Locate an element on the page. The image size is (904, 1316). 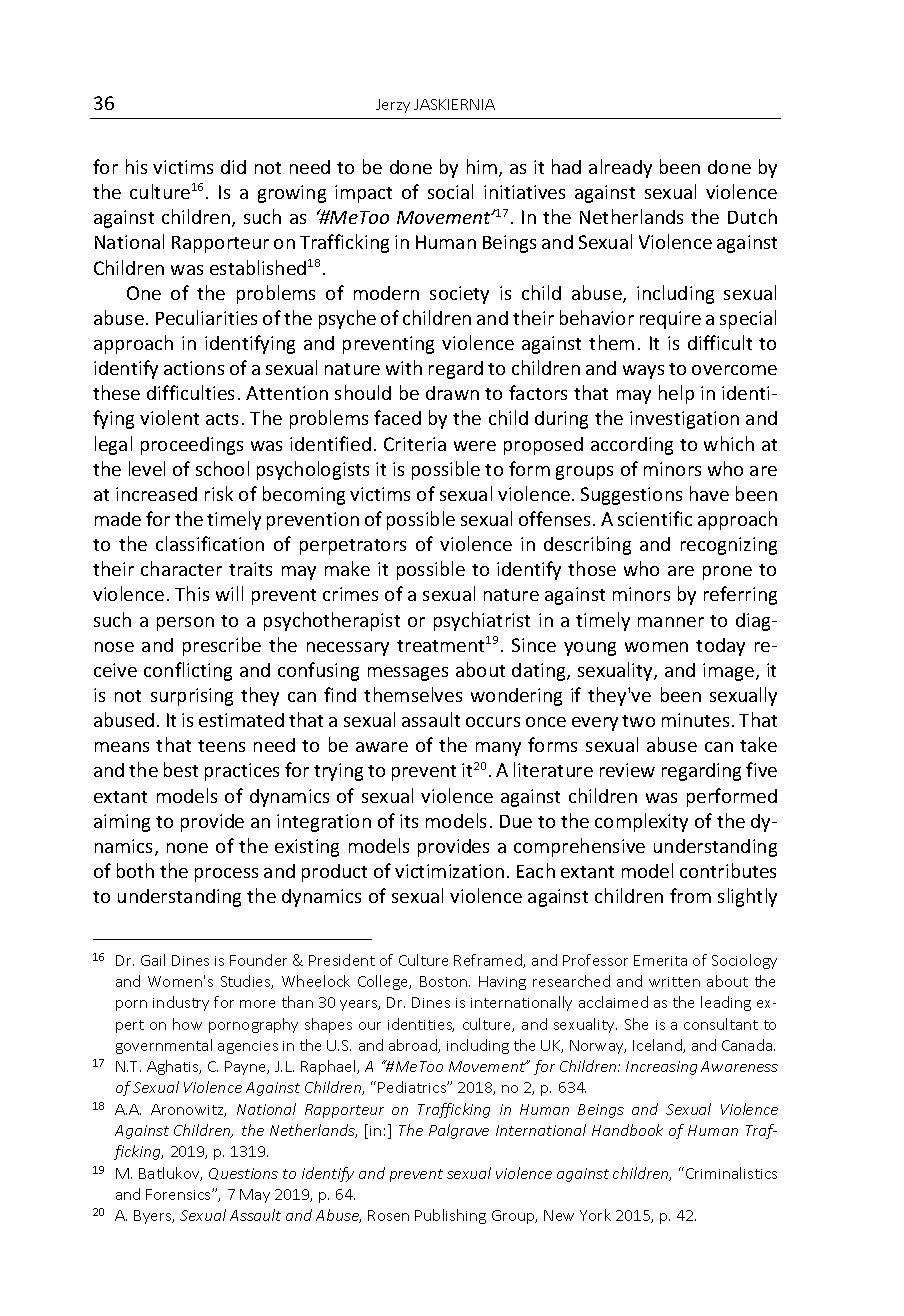
Handbook is located at coordinates (627, 1130).
